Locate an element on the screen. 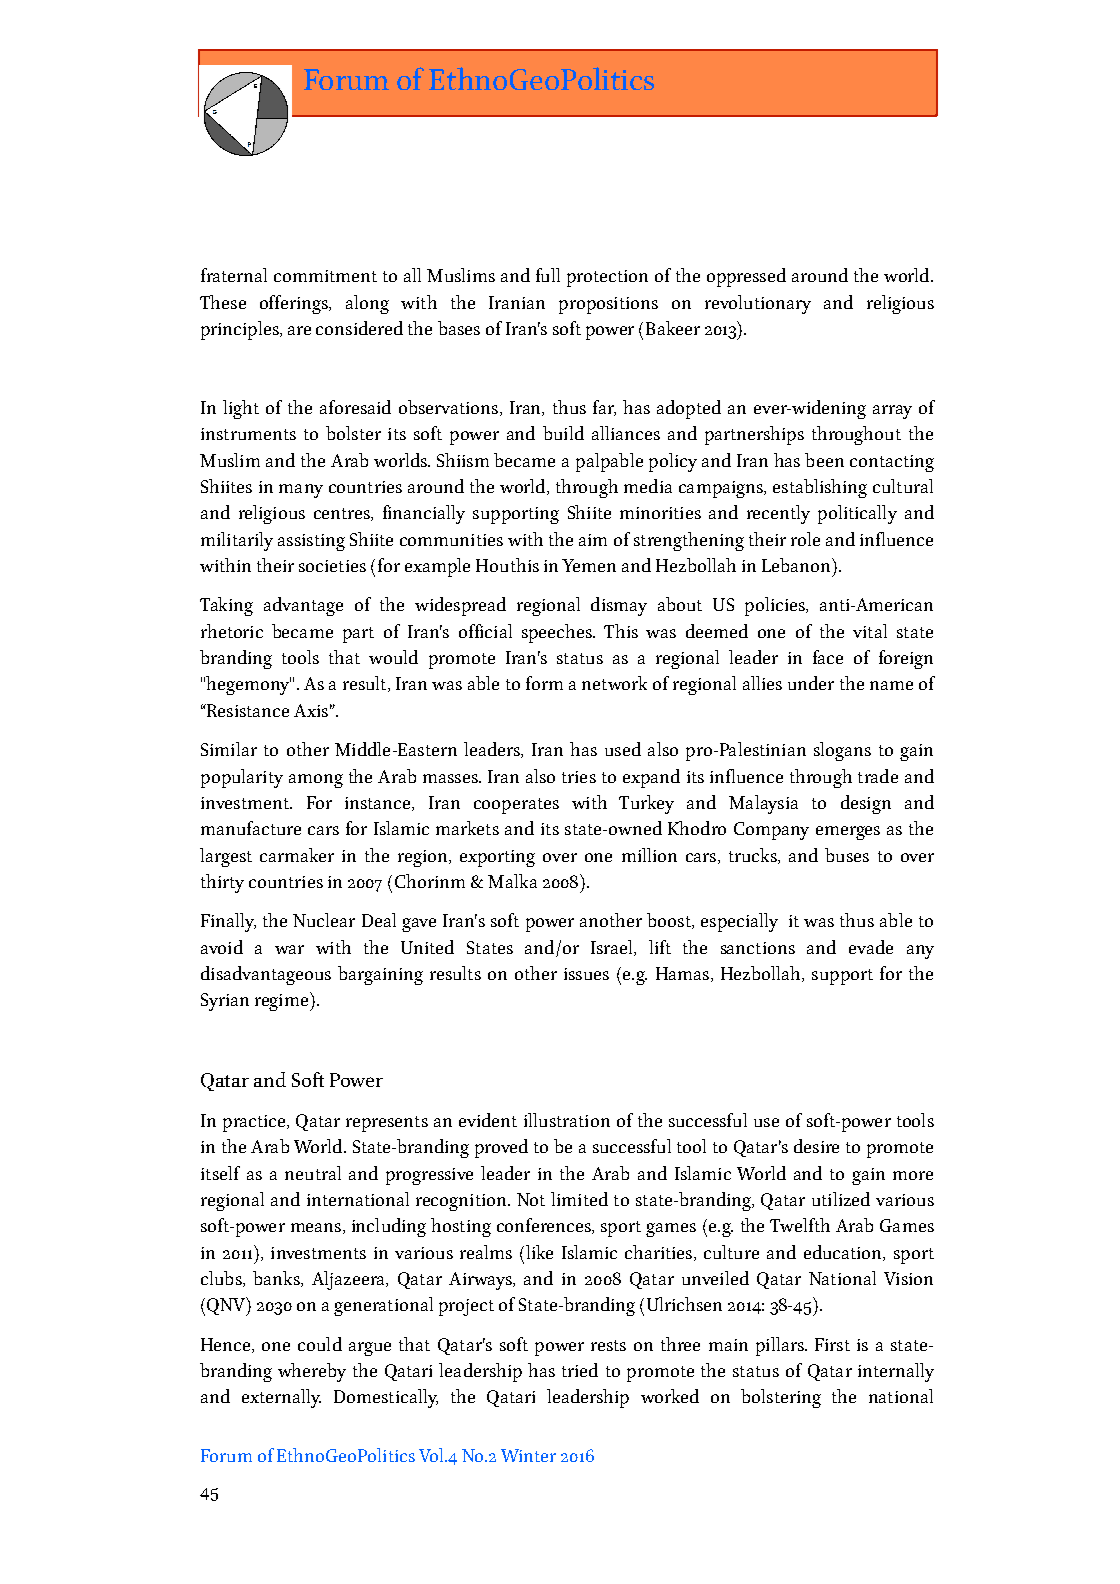 The image size is (1120, 1584). illustration is located at coordinates (567, 1120).
